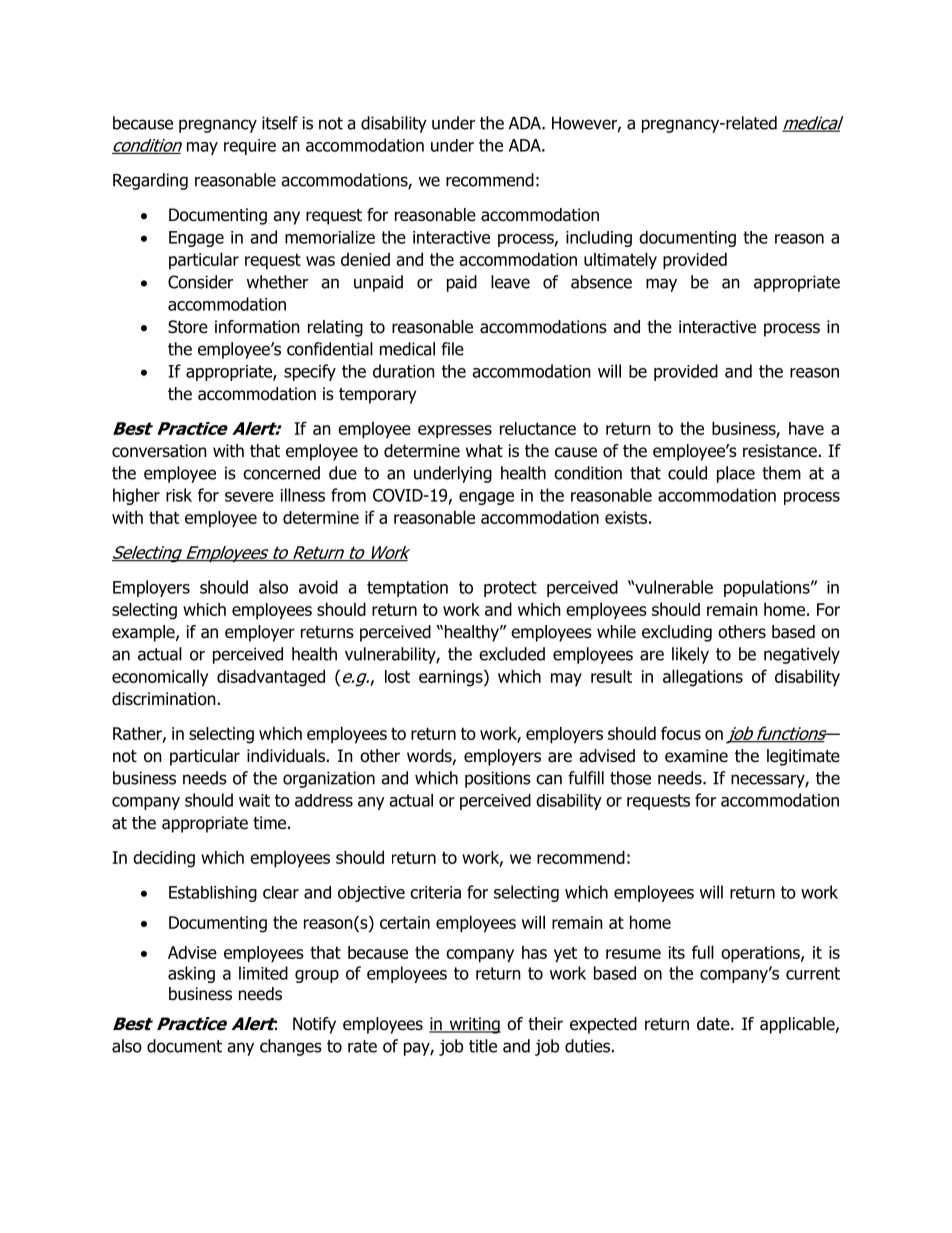 This image has height=1233, width=952. What do you see at coordinates (452, 349) in the image?
I see `file` at bounding box center [452, 349].
